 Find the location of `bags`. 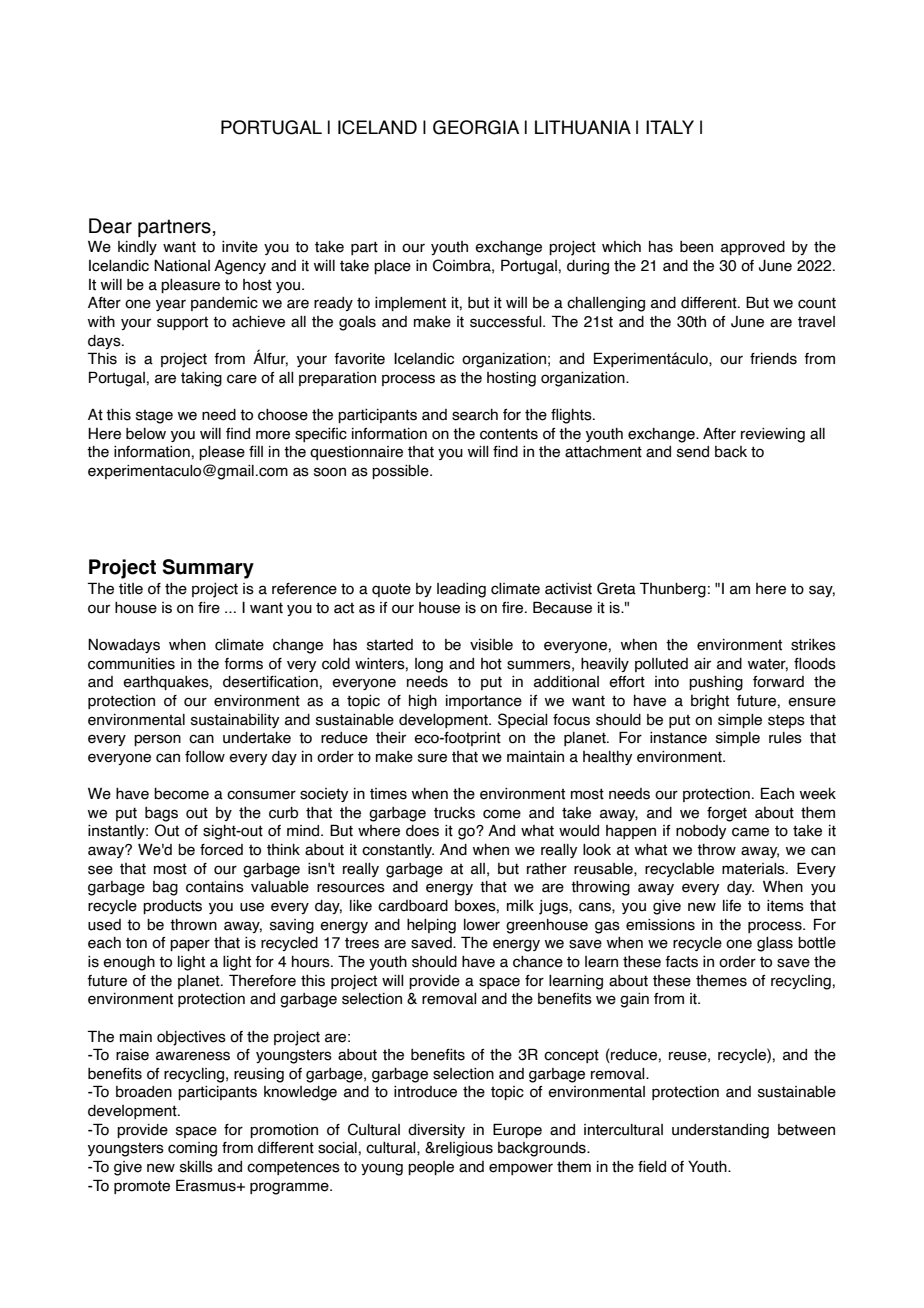

bags is located at coordinates (161, 814).
